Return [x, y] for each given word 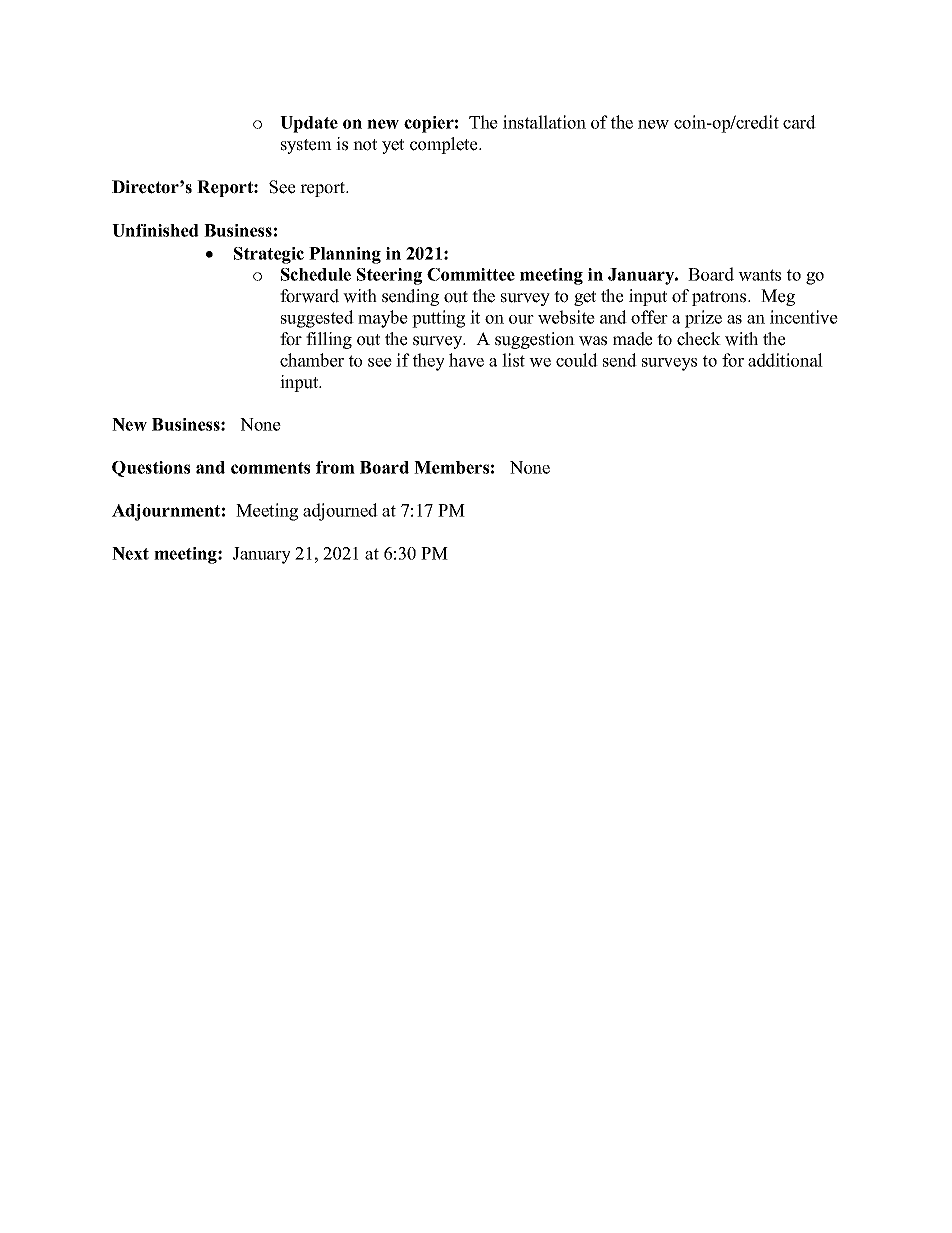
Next [130, 553]
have [466, 360]
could [577, 360]
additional [785, 360]
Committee [471, 274]
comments [270, 468]
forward [309, 296]
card [799, 122]
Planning [345, 255]
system [306, 146]
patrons [720, 298]
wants [759, 275]
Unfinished [155, 230]
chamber [312, 360]
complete [445, 145]
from [335, 467]
